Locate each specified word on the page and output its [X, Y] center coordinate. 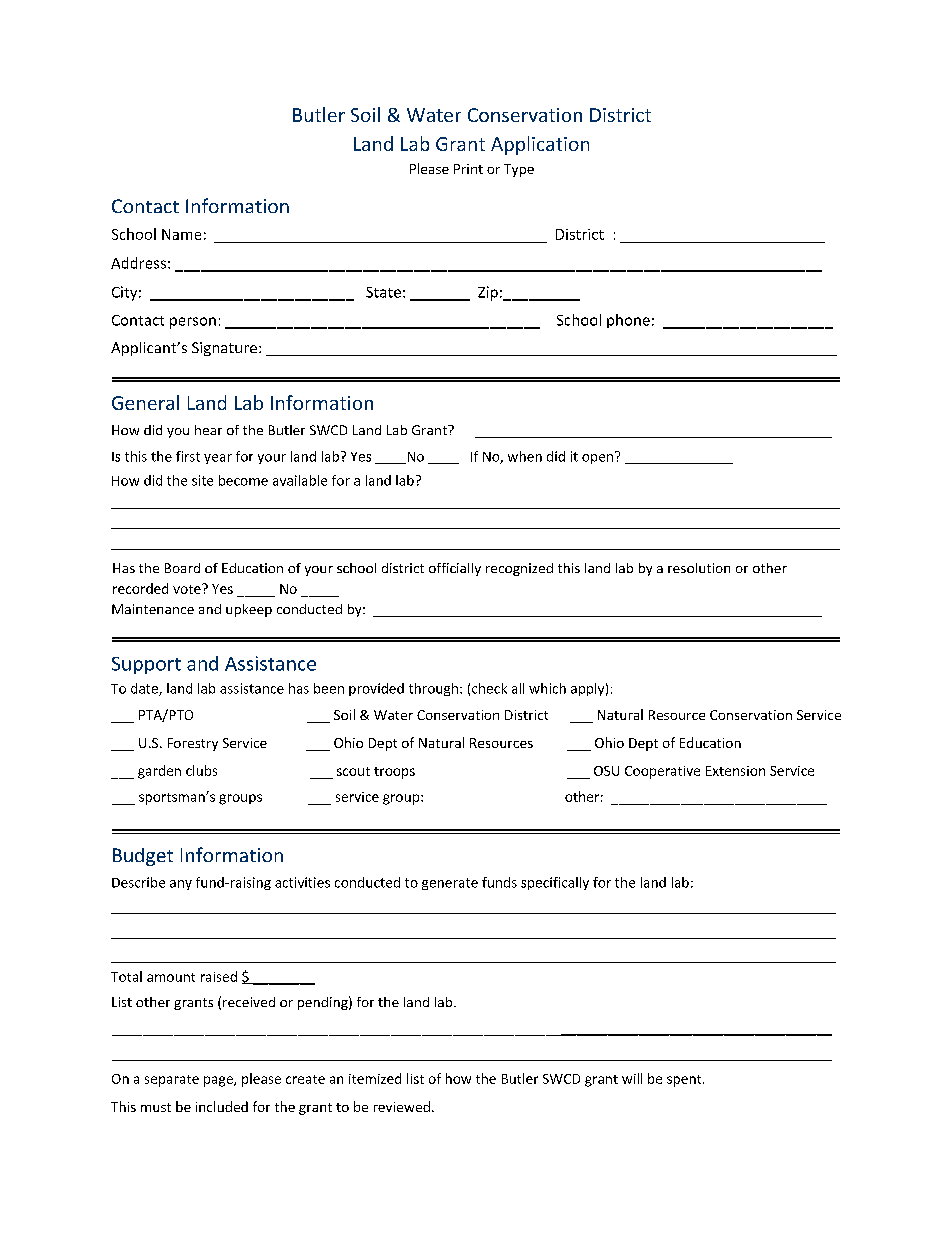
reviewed [402, 1106]
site [202, 480]
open [597, 459]
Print [468, 169]
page [219, 1081]
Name [181, 234]
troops [394, 773]
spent [685, 1081]
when [525, 456]
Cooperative [662, 772]
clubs [201, 770]
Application [540, 145]
